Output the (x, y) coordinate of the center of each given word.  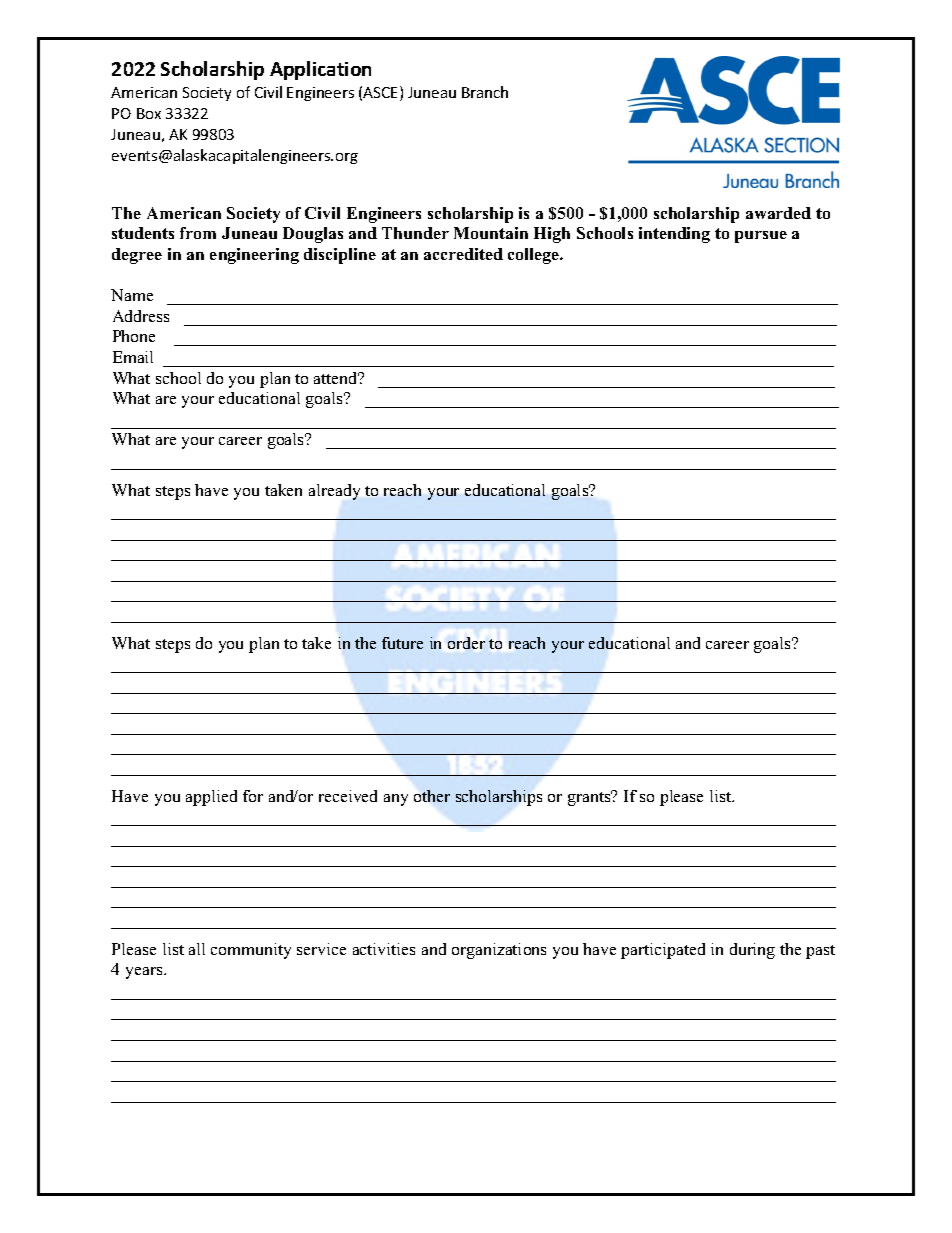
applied (211, 798)
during (752, 951)
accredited (463, 254)
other (432, 796)
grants (590, 798)
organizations (499, 951)
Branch (485, 92)
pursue (761, 237)
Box (149, 113)
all (197, 949)
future (402, 643)
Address (141, 316)
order (466, 643)
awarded (778, 213)
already (334, 492)
